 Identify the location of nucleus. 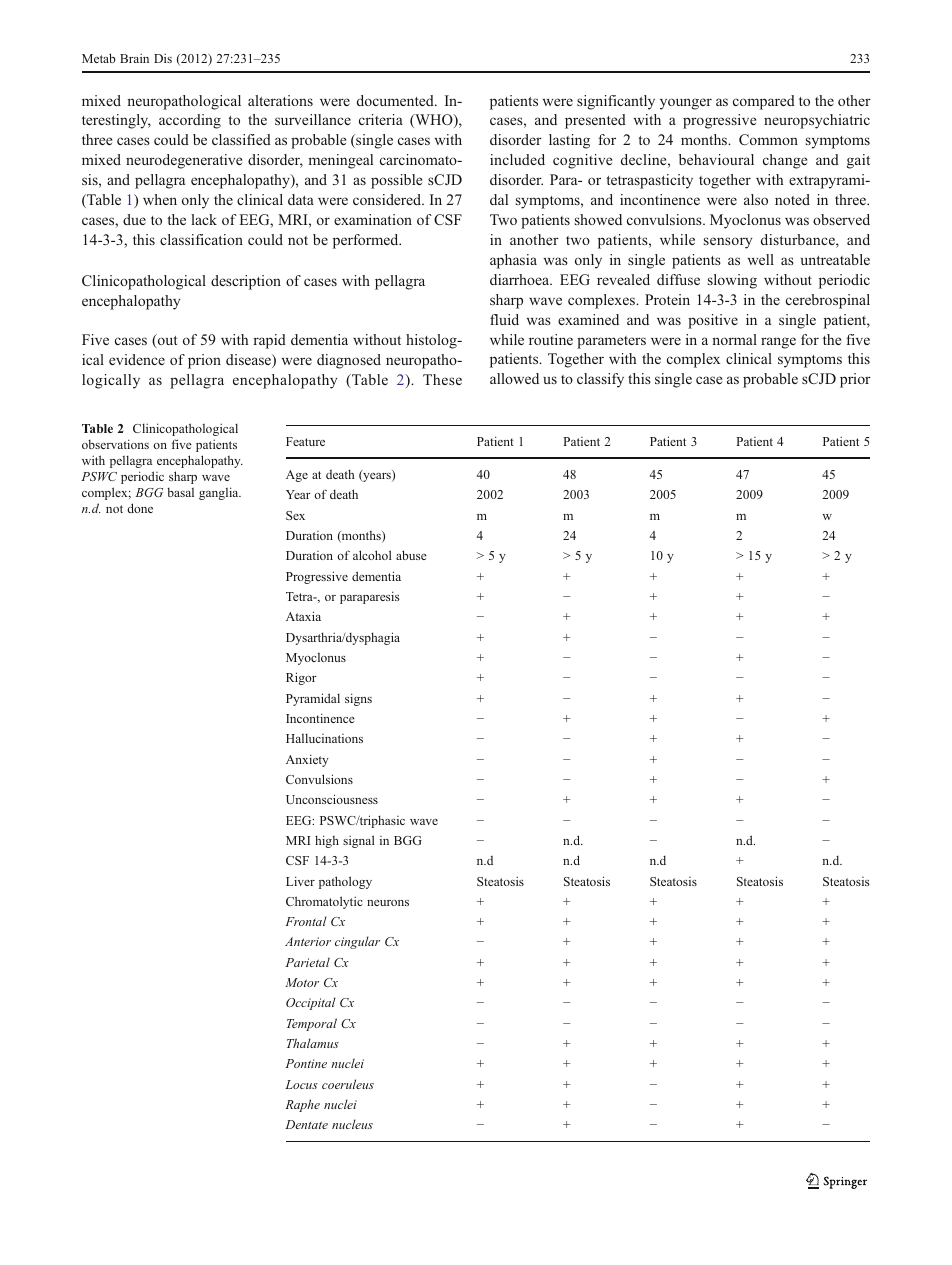
(352, 1124).
